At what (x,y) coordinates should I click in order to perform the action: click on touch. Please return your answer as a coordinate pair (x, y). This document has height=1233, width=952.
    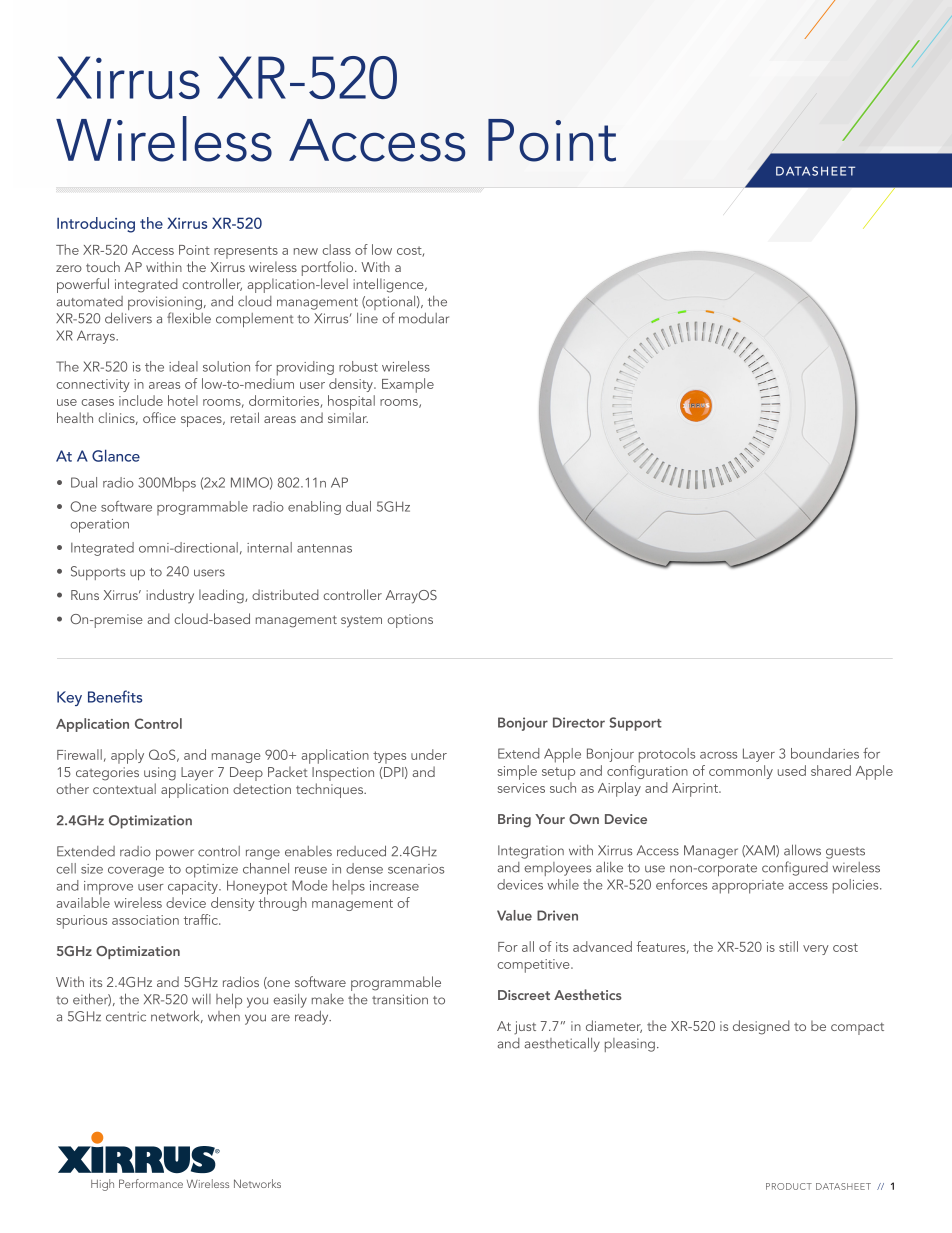
    Looking at the image, I should click on (103, 266).
